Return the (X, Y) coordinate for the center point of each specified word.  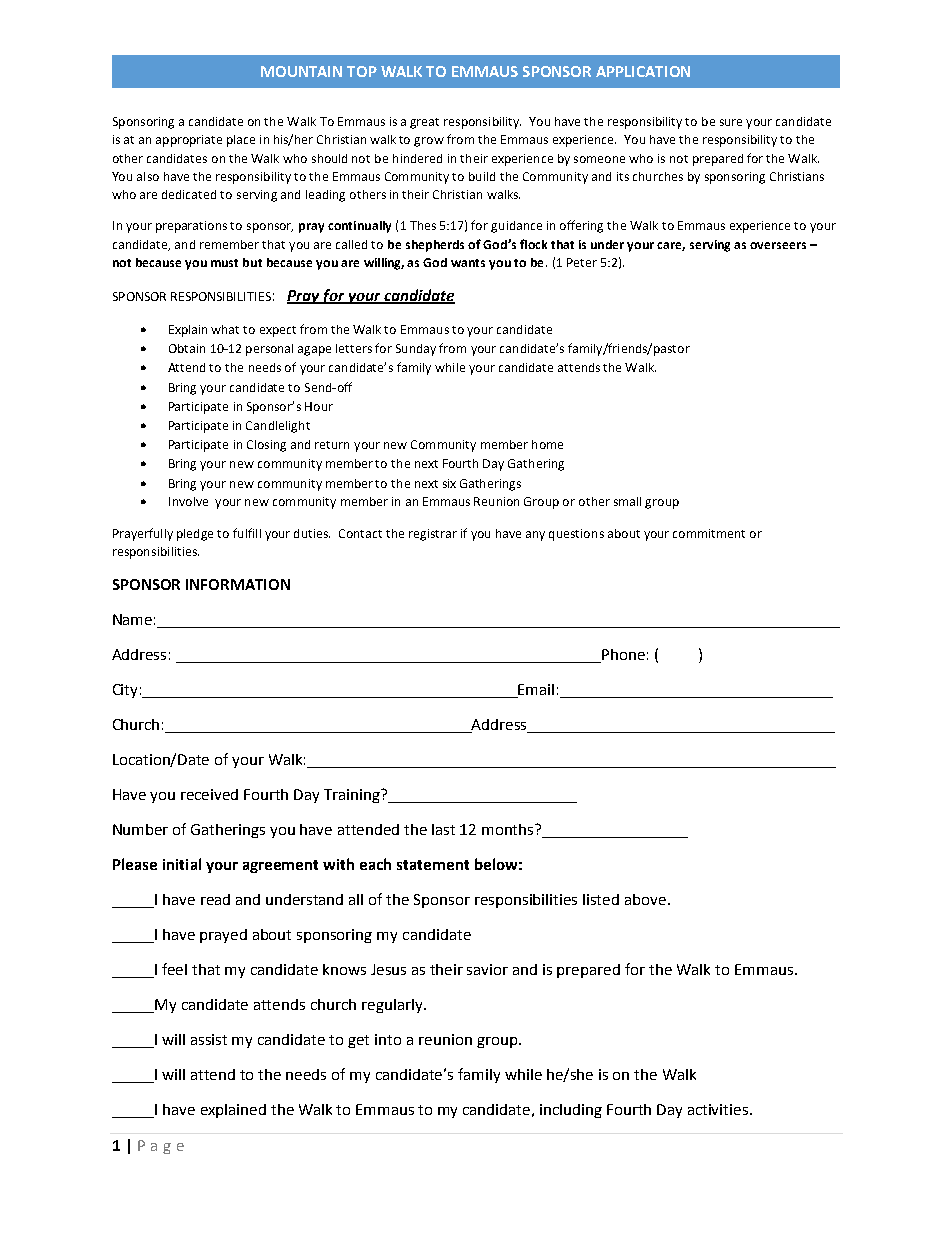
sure (731, 122)
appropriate (189, 141)
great (424, 123)
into (388, 1039)
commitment (709, 533)
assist (209, 1039)
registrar (433, 535)
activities (719, 1109)
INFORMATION (238, 584)
